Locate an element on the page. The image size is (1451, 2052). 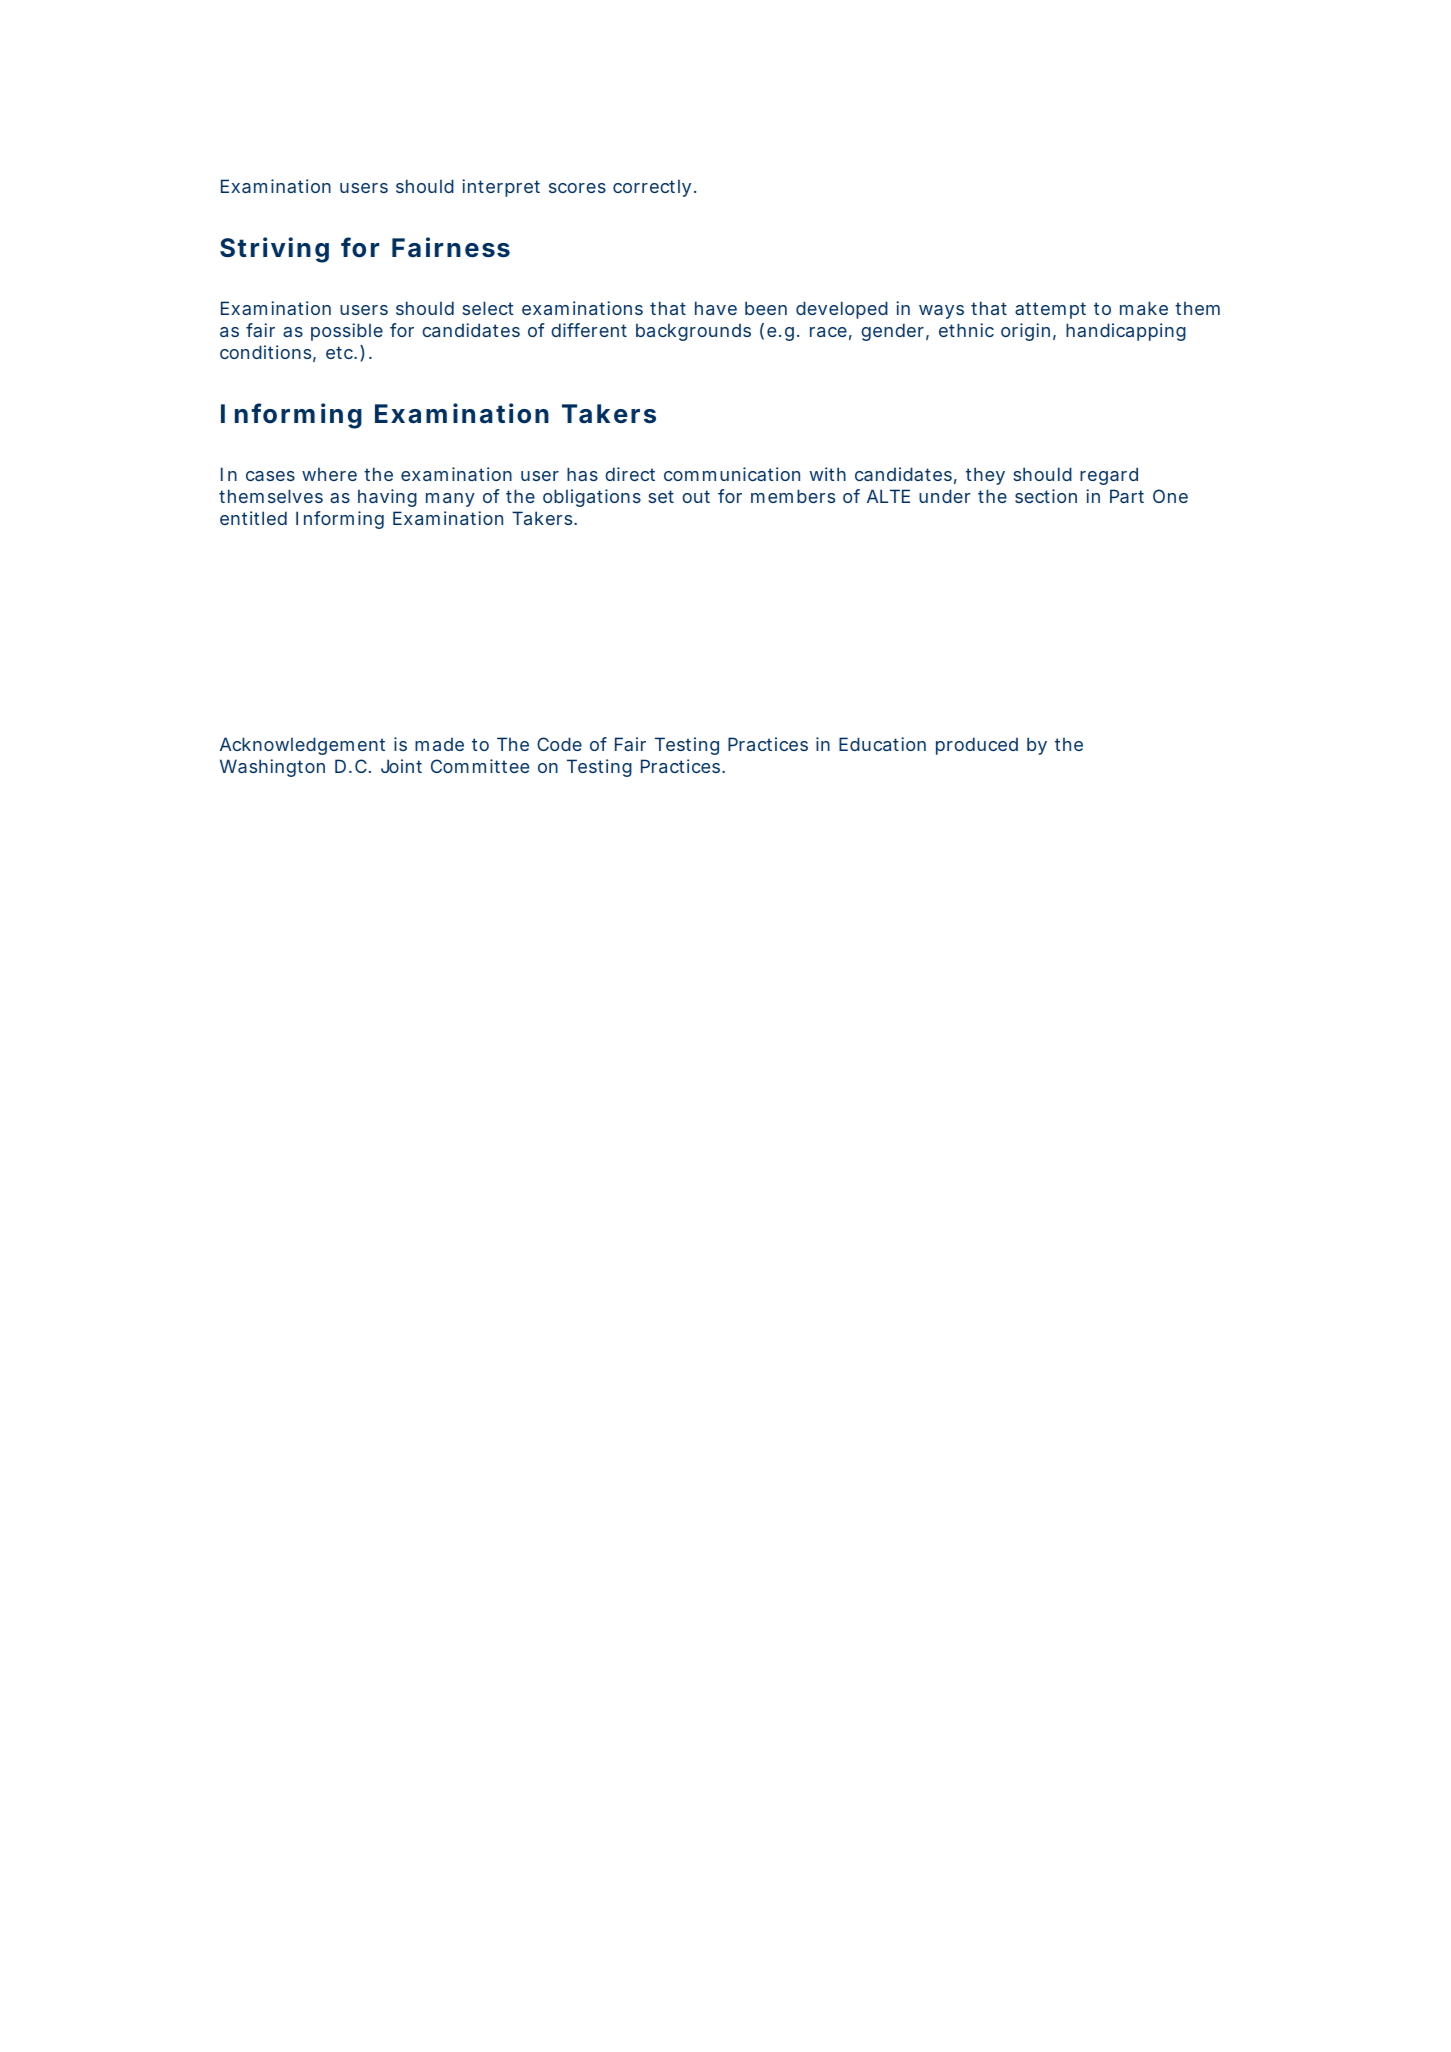
regard is located at coordinates (1109, 476).
